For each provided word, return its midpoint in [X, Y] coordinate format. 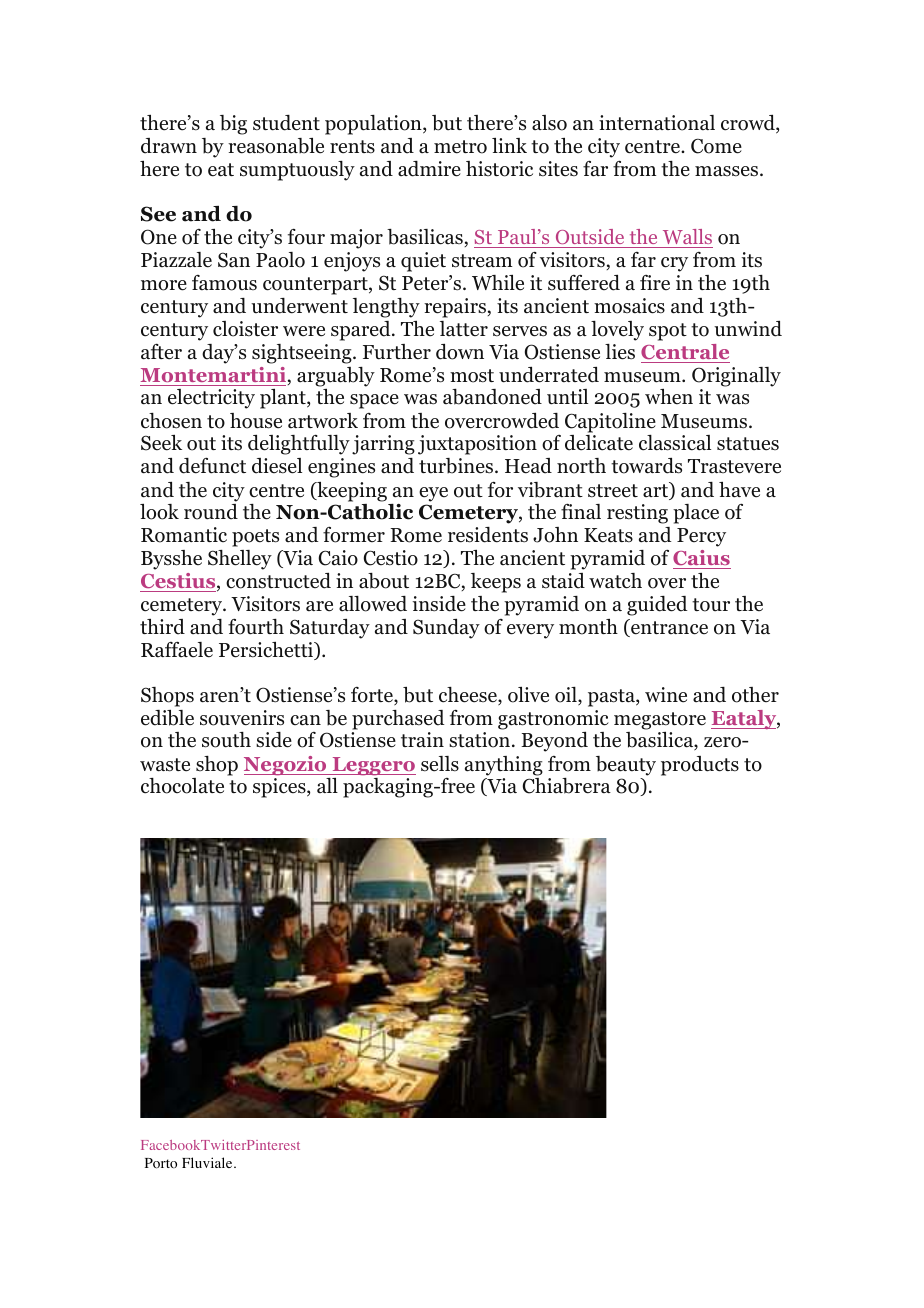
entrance [668, 628]
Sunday [446, 628]
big [233, 125]
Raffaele [177, 649]
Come [716, 146]
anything [504, 766]
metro [460, 147]
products [700, 766]
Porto [161, 1163]
